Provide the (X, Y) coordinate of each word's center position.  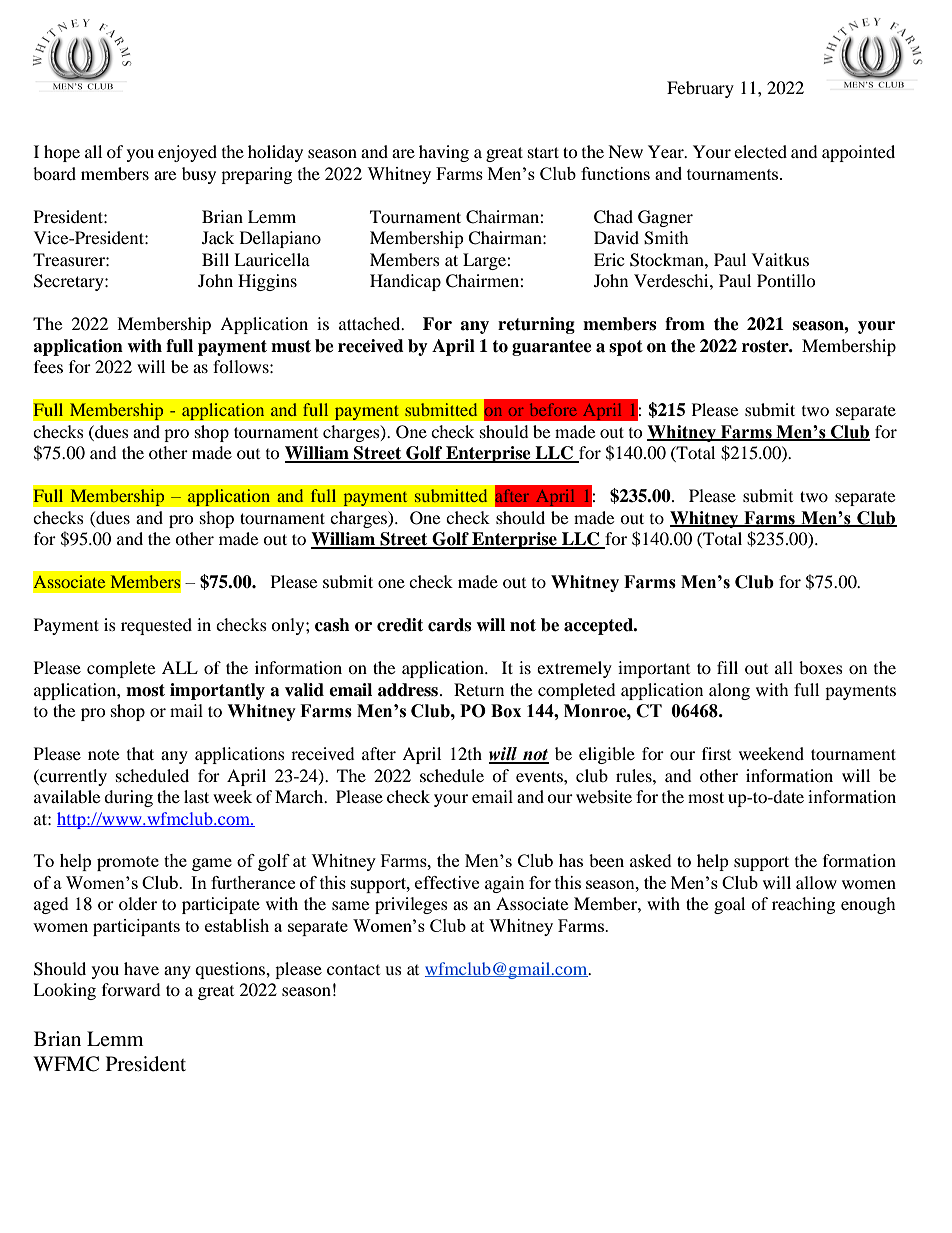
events (540, 776)
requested (156, 626)
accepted (600, 626)
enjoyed (187, 153)
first (716, 753)
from (685, 324)
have (141, 968)
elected (760, 151)
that (140, 753)
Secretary (70, 282)
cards (449, 625)
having (444, 153)
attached (371, 323)
